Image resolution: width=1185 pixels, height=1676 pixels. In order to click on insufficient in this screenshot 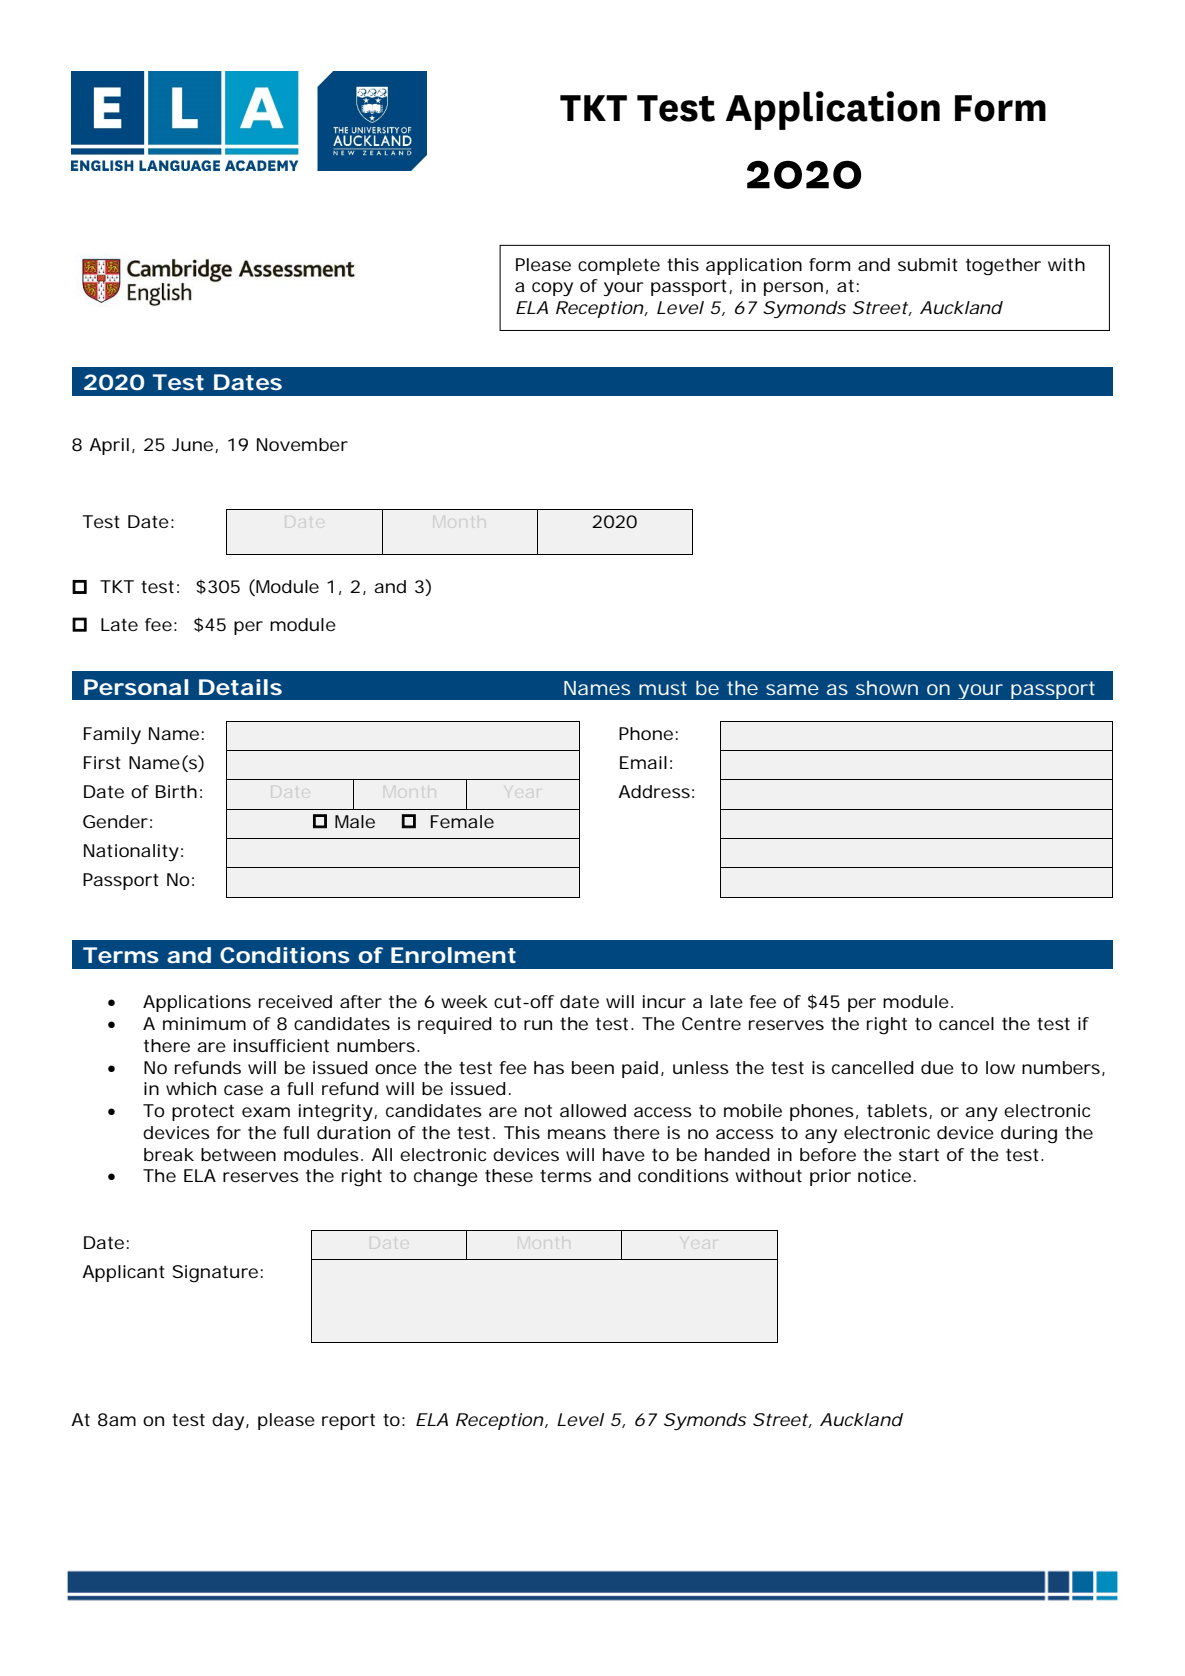, I will do `click(281, 1045)`.
